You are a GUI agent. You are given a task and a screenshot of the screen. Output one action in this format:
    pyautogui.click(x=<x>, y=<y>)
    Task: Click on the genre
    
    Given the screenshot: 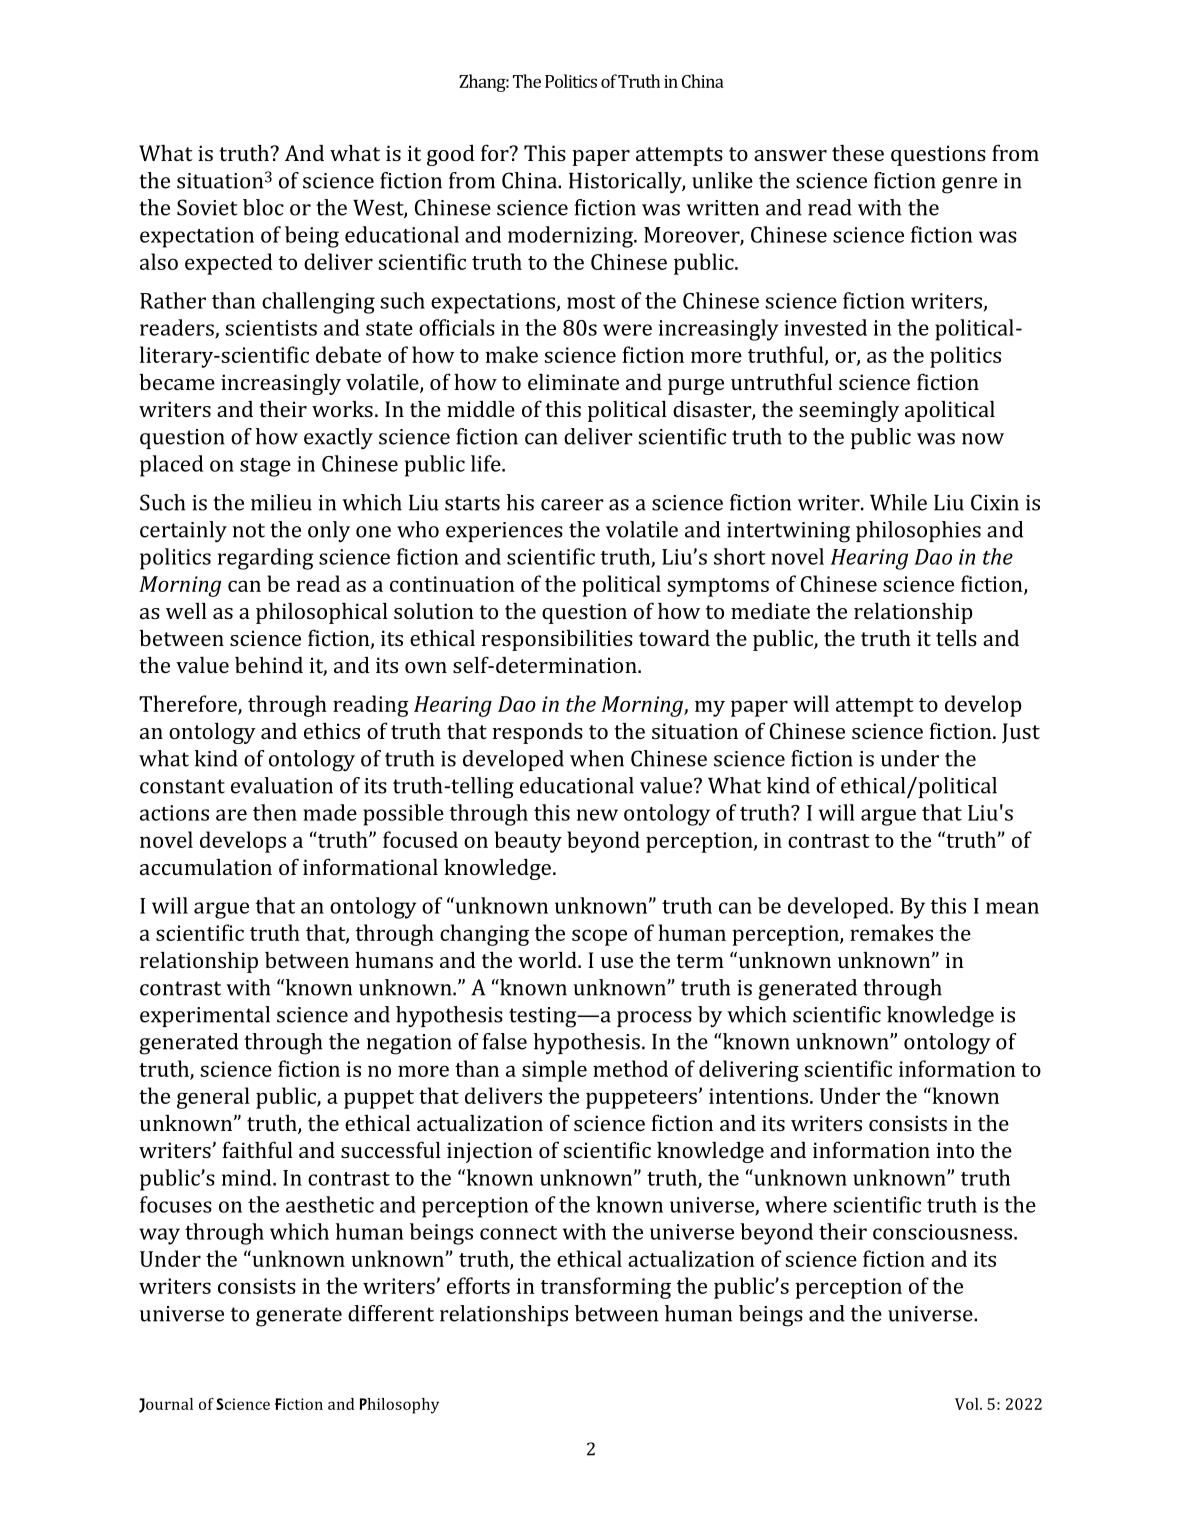 What is the action you would take?
    pyautogui.click(x=969, y=185)
